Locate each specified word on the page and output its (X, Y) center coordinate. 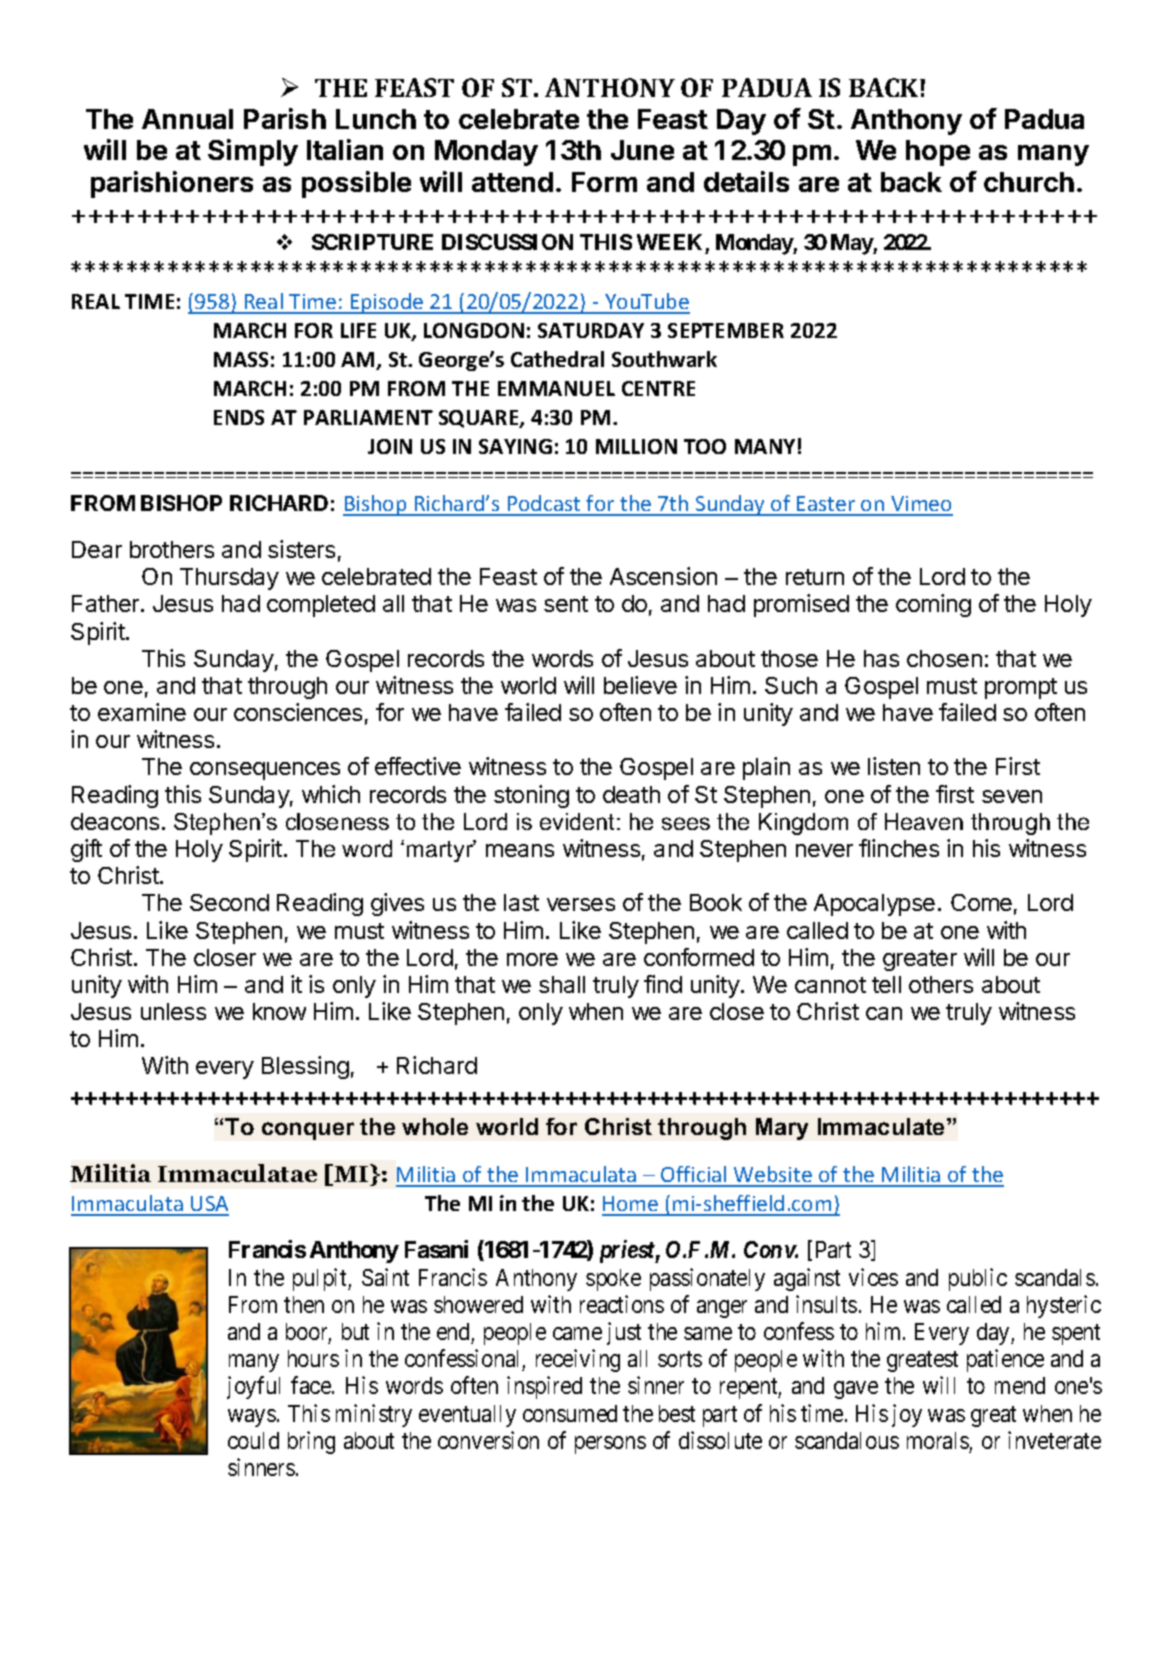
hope (938, 153)
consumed (570, 1413)
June (642, 150)
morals (938, 1440)
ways (252, 1418)
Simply (253, 152)
